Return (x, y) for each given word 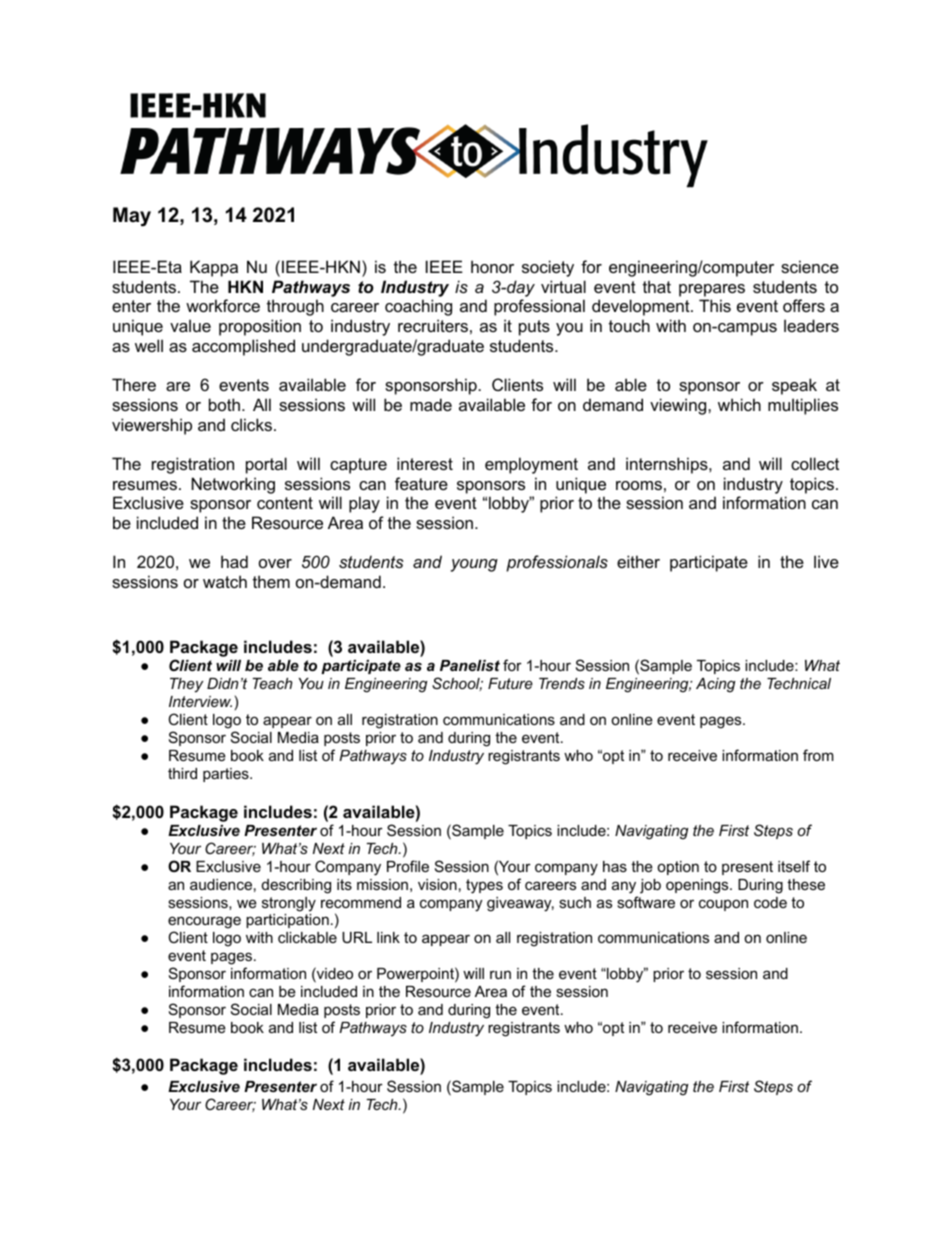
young (474, 565)
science (810, 266)
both (224, 404)
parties (227, 775)
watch (225, 581)
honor (492, 266)
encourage (204, 924)
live (826, 561)
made (431, 404)
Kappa (214, 268)
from (818, 755)
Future (510, 683)
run (500, 974)
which (739, 404)
